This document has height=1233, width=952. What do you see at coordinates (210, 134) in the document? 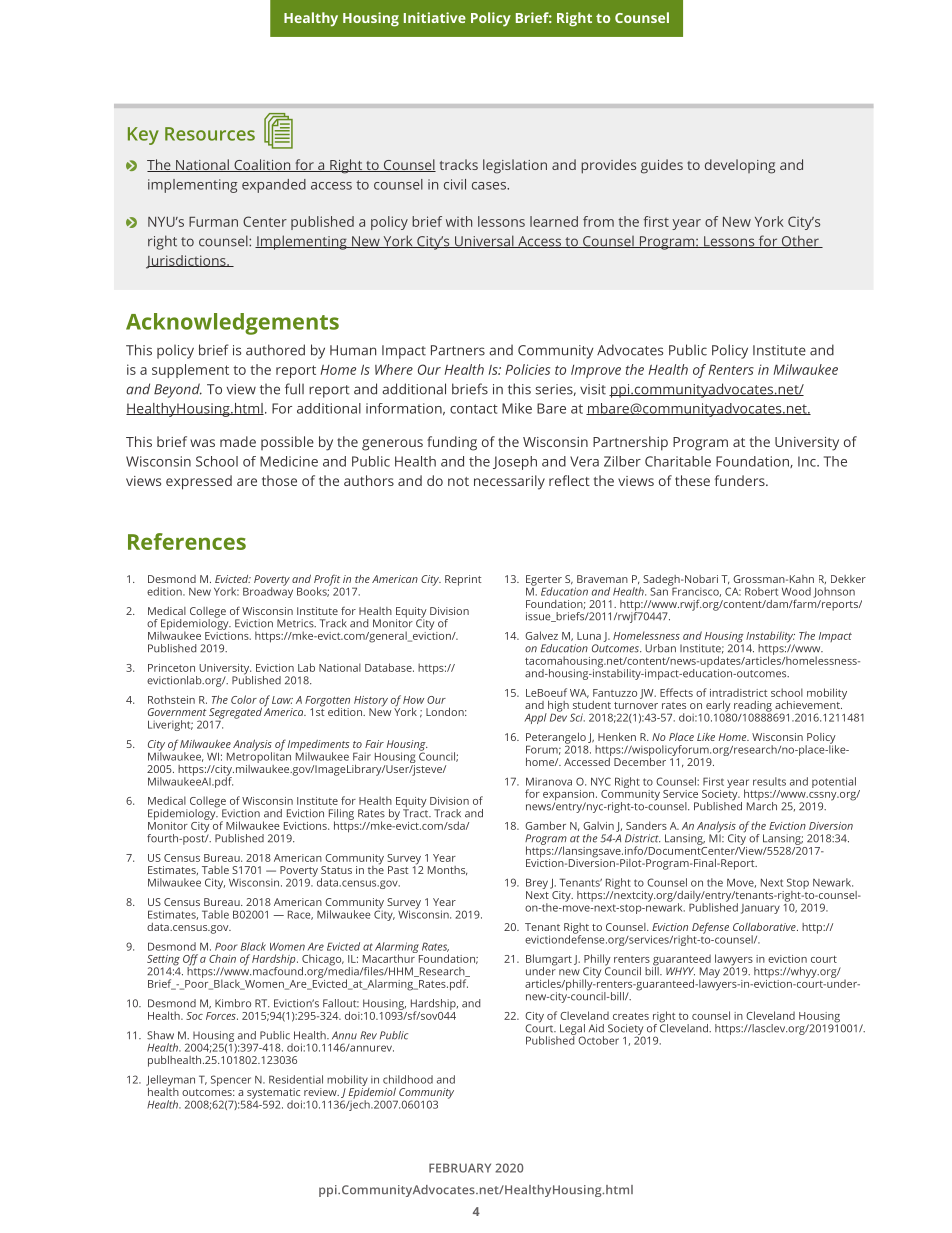
I see `Resources` at bounding box center [210, 134].
